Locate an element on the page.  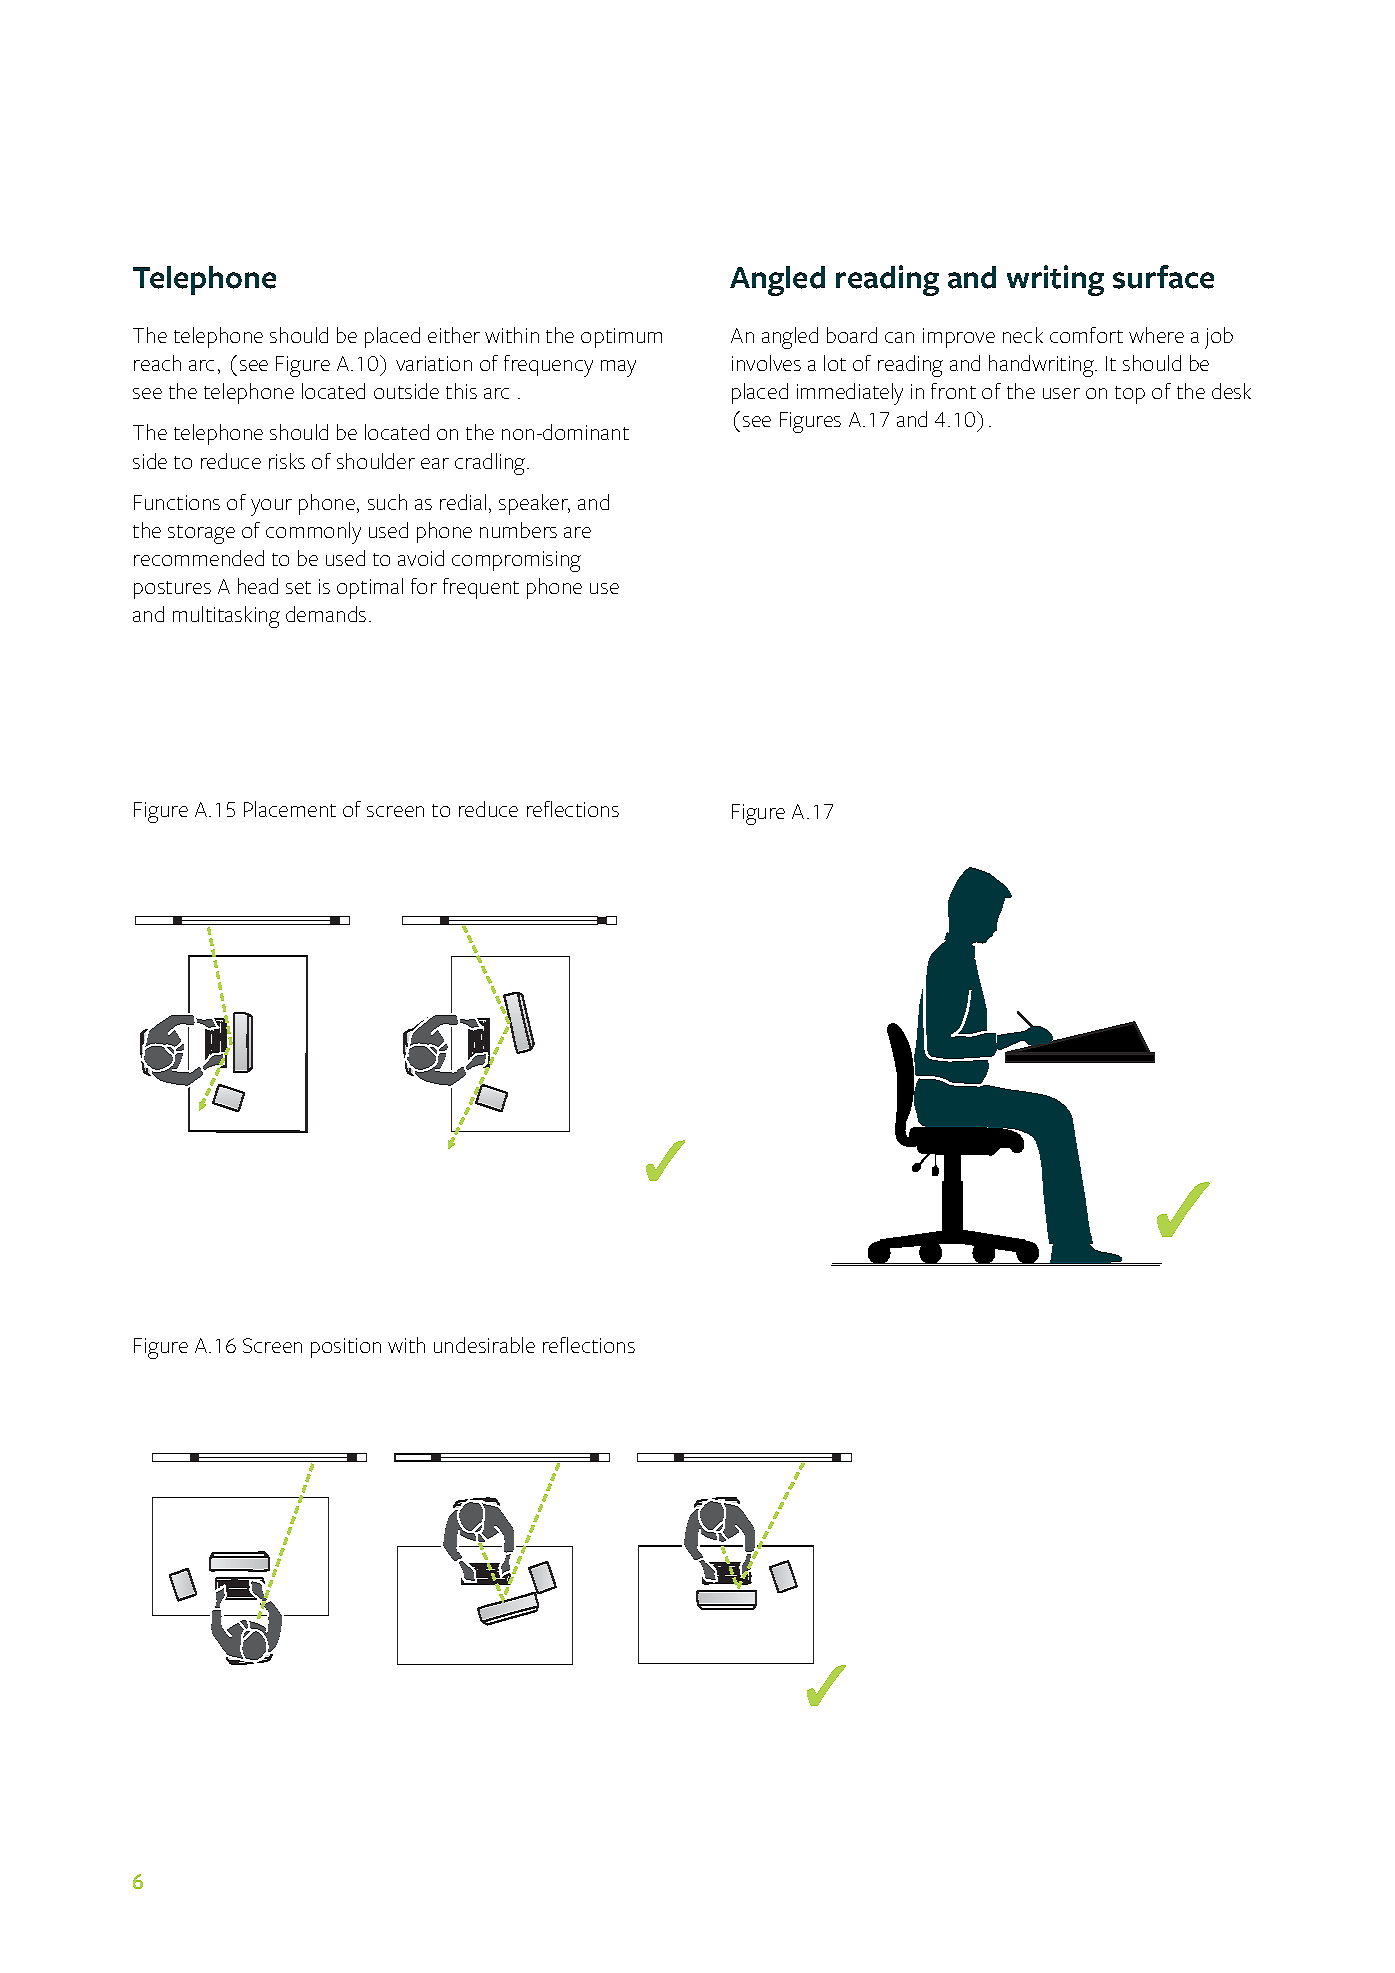
demands is located at coordinates (326, 614).
